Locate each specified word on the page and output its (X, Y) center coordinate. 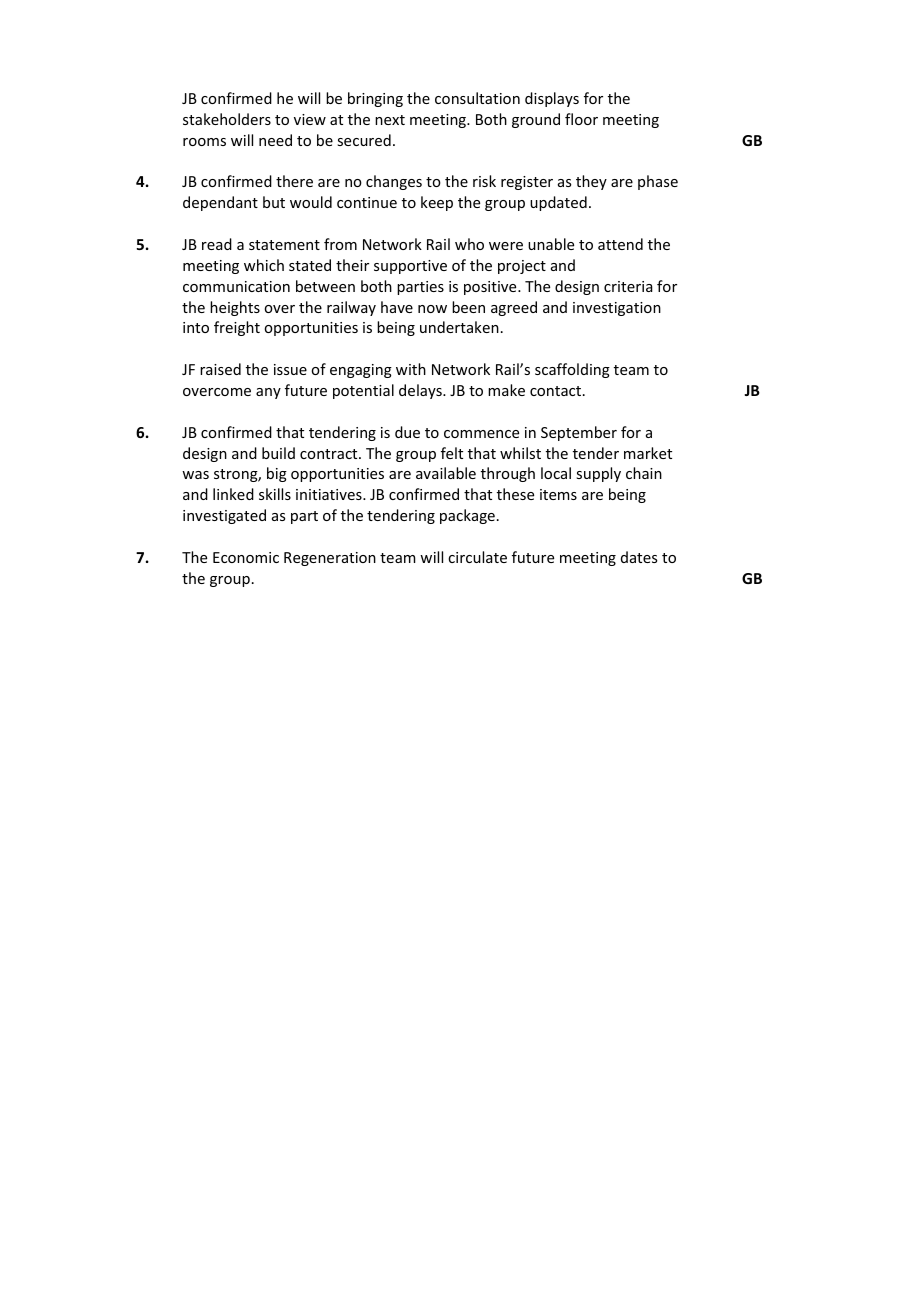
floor (581, 119)
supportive (410, 267)
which (264, 265)
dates (639, 557)
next (390, 120)
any (268, 393)
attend (620, 244)
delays (421, 391)
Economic (246, 557)
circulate (477, 557)
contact (557, 391)
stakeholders (227, 119)
